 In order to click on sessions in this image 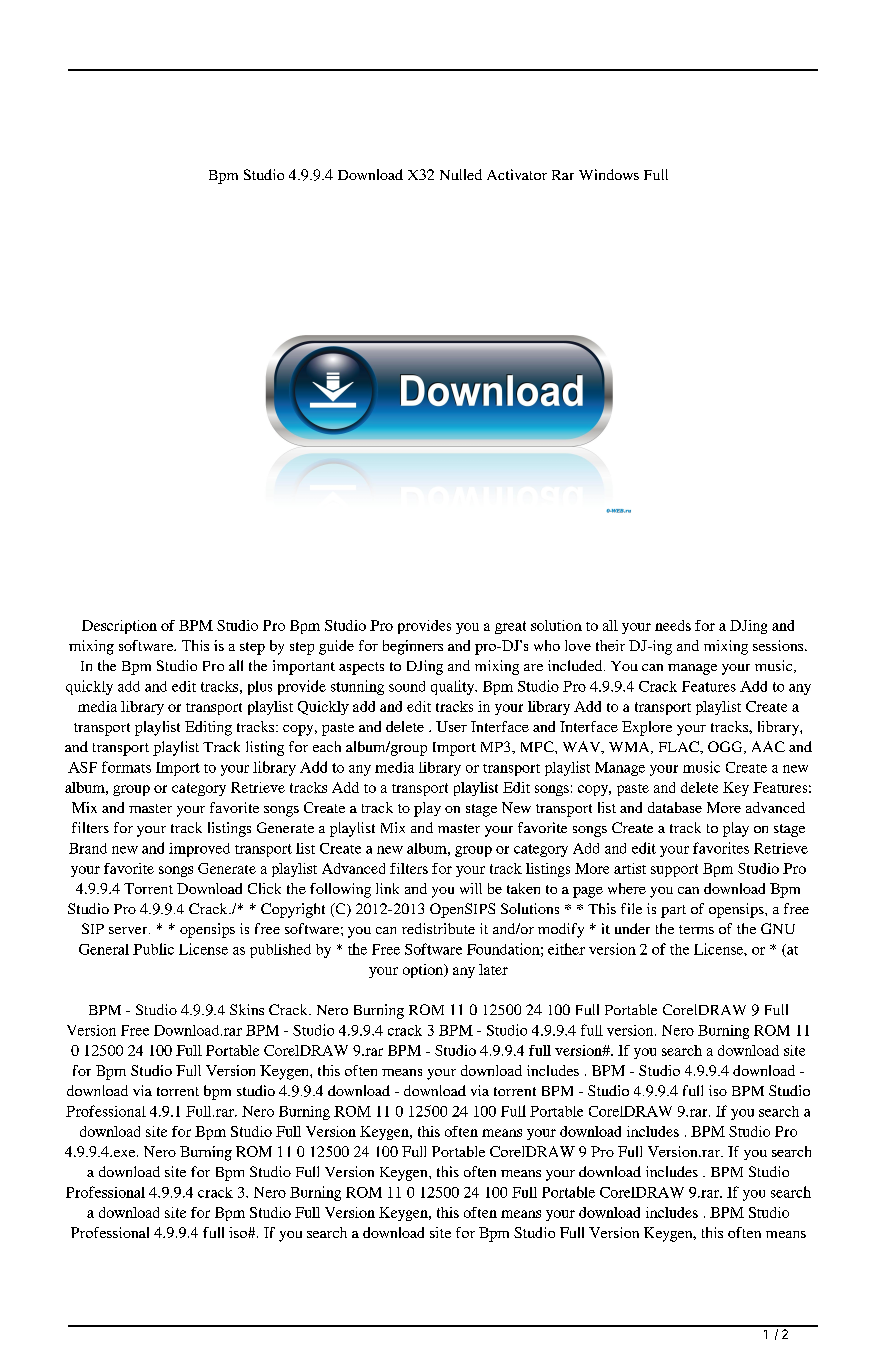, I will do `click(779, 645)`.
